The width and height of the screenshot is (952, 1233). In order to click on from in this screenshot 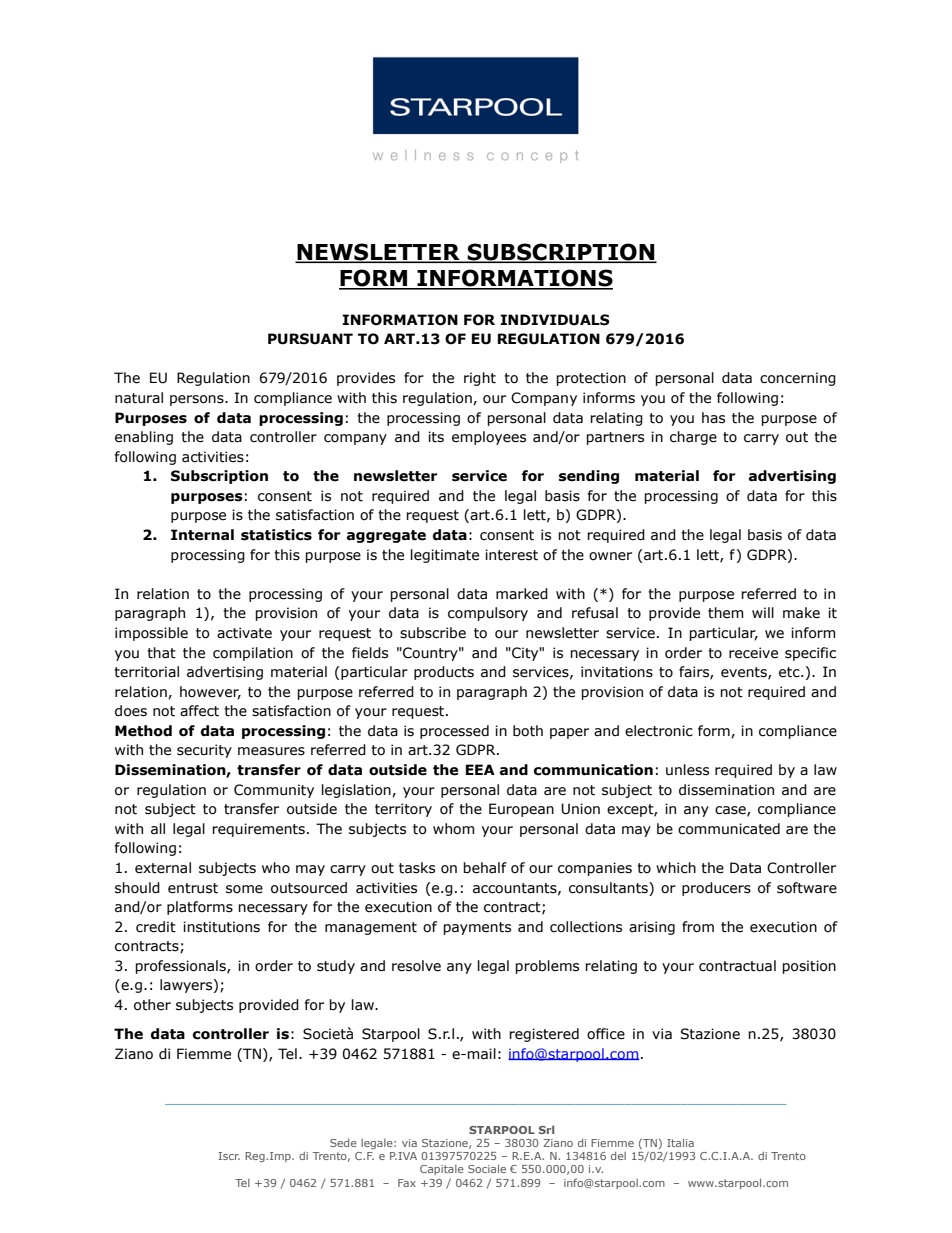, I will do `click(698, 927)`.
